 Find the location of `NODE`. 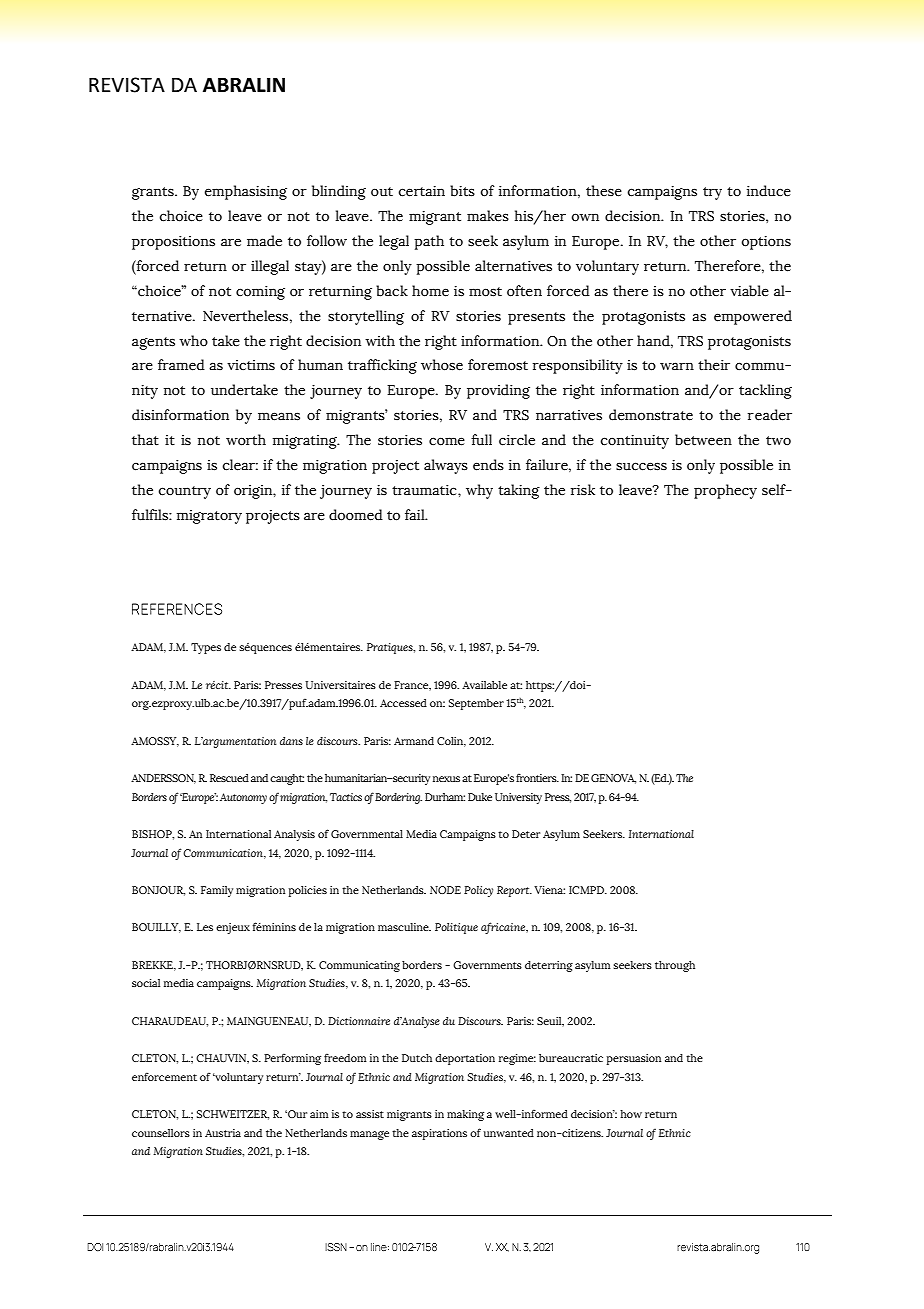

NODE is located at coordinates (445, 890).
